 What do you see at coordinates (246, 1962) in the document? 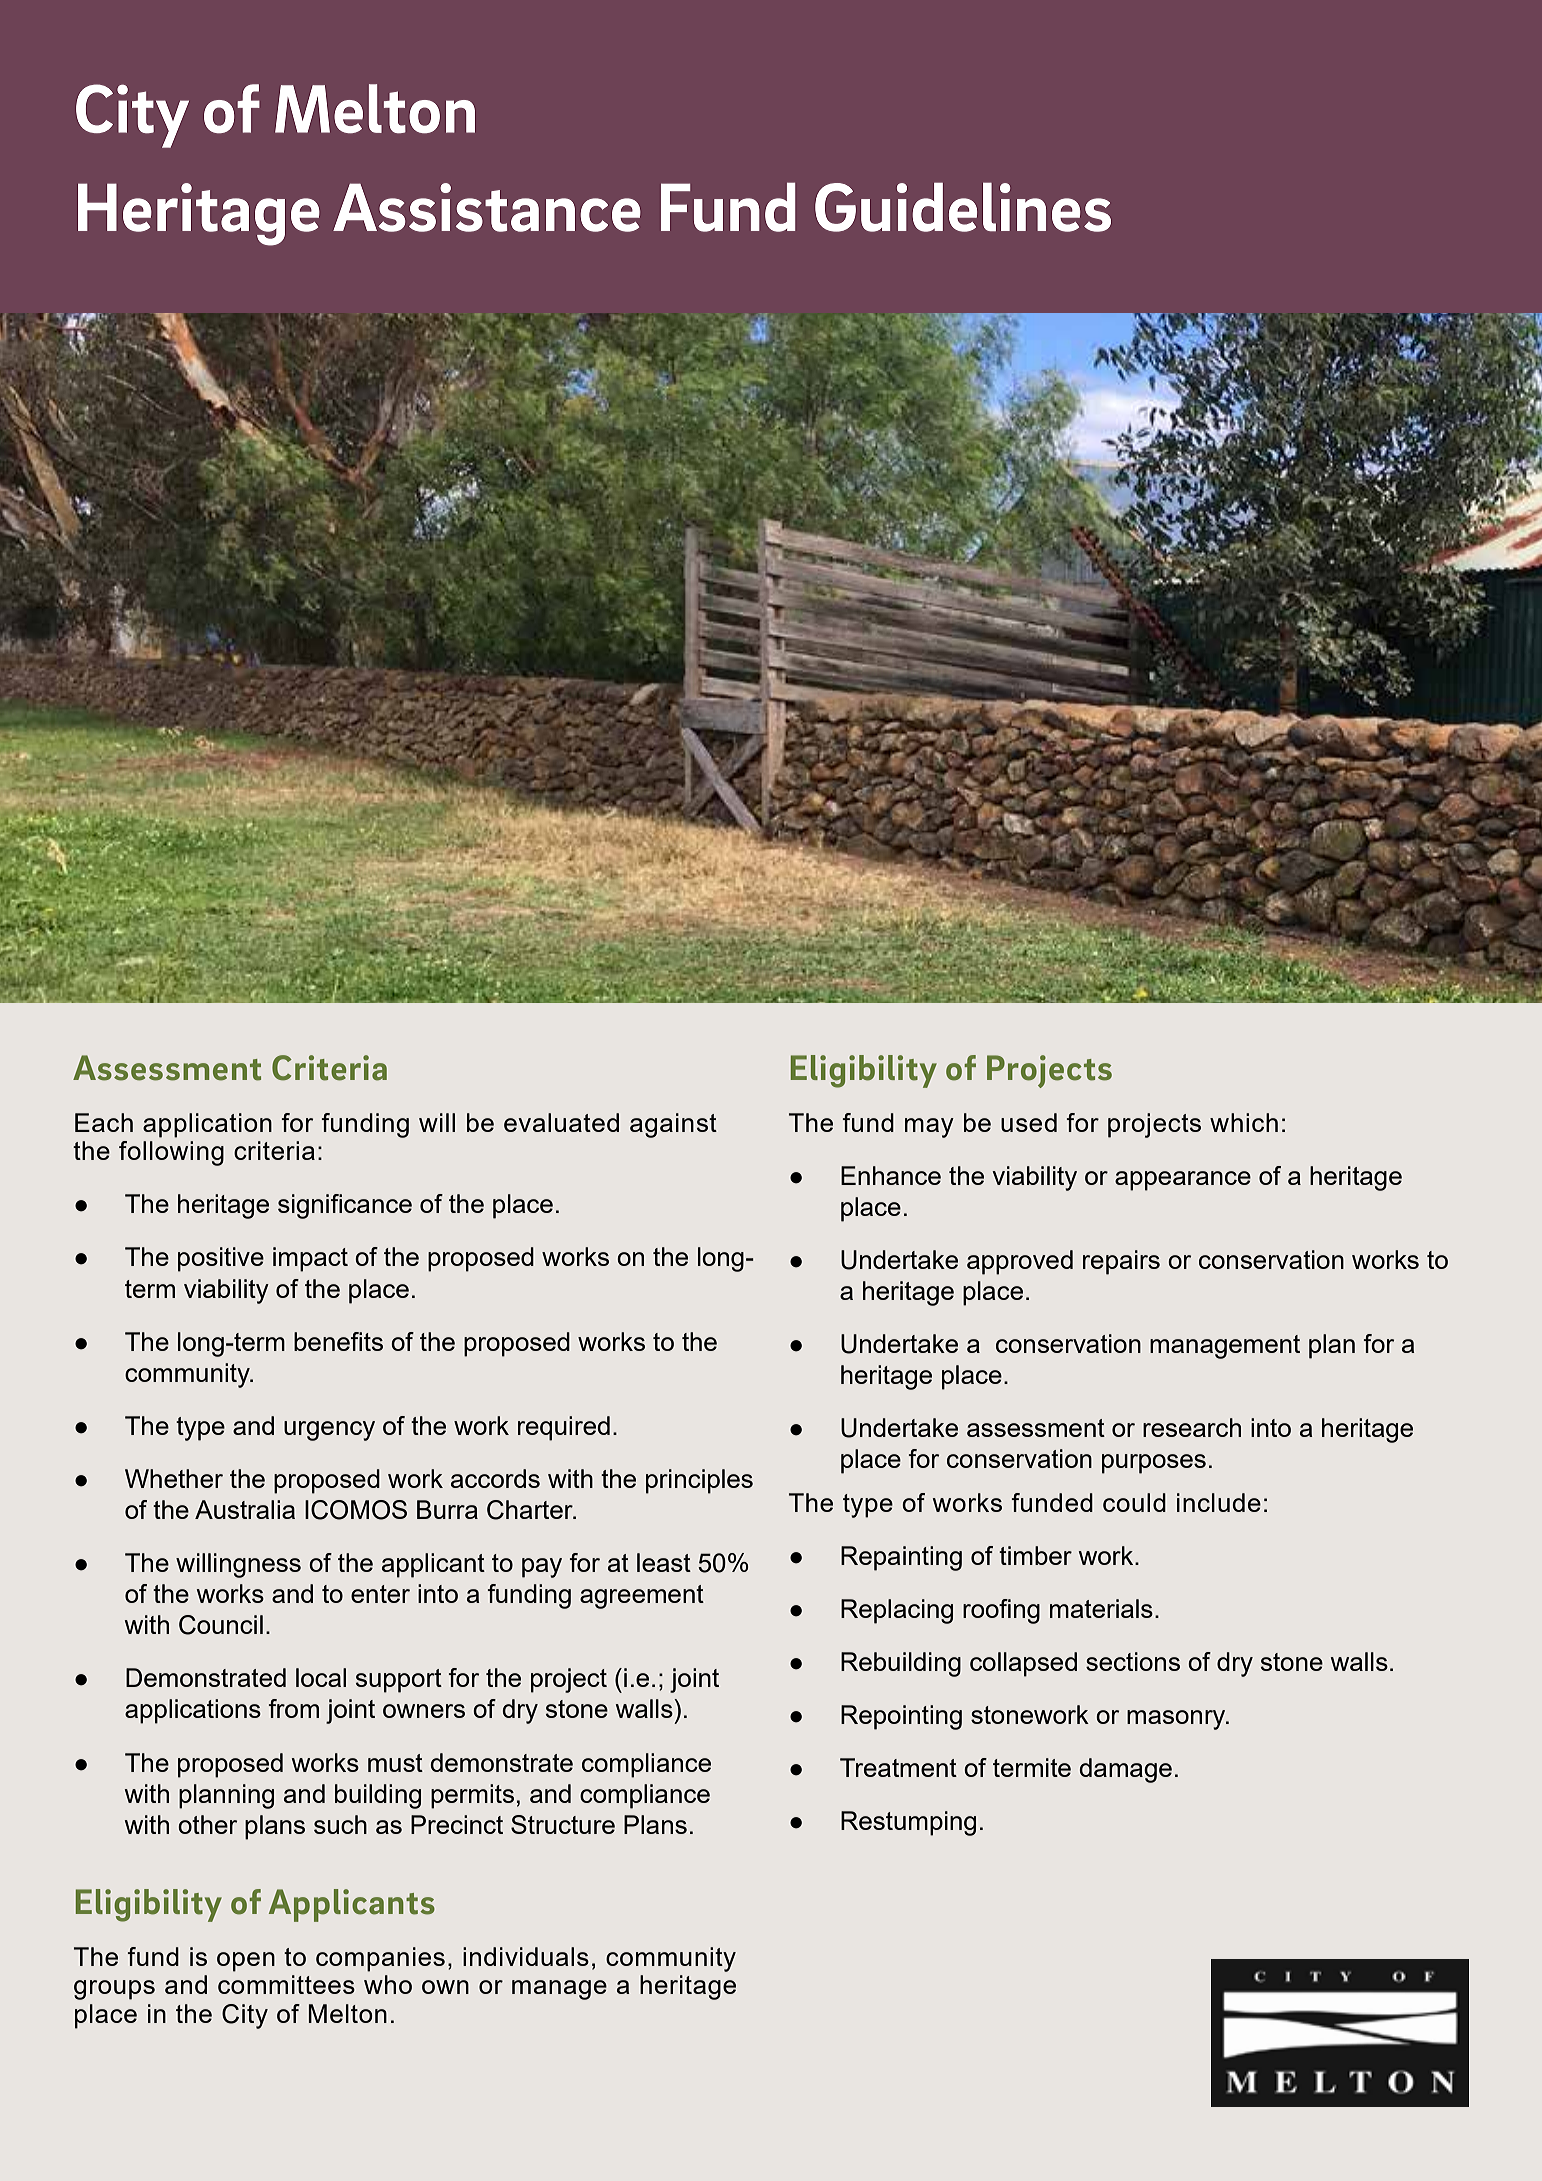
I see `open` at bounding box center [246, 1962].
